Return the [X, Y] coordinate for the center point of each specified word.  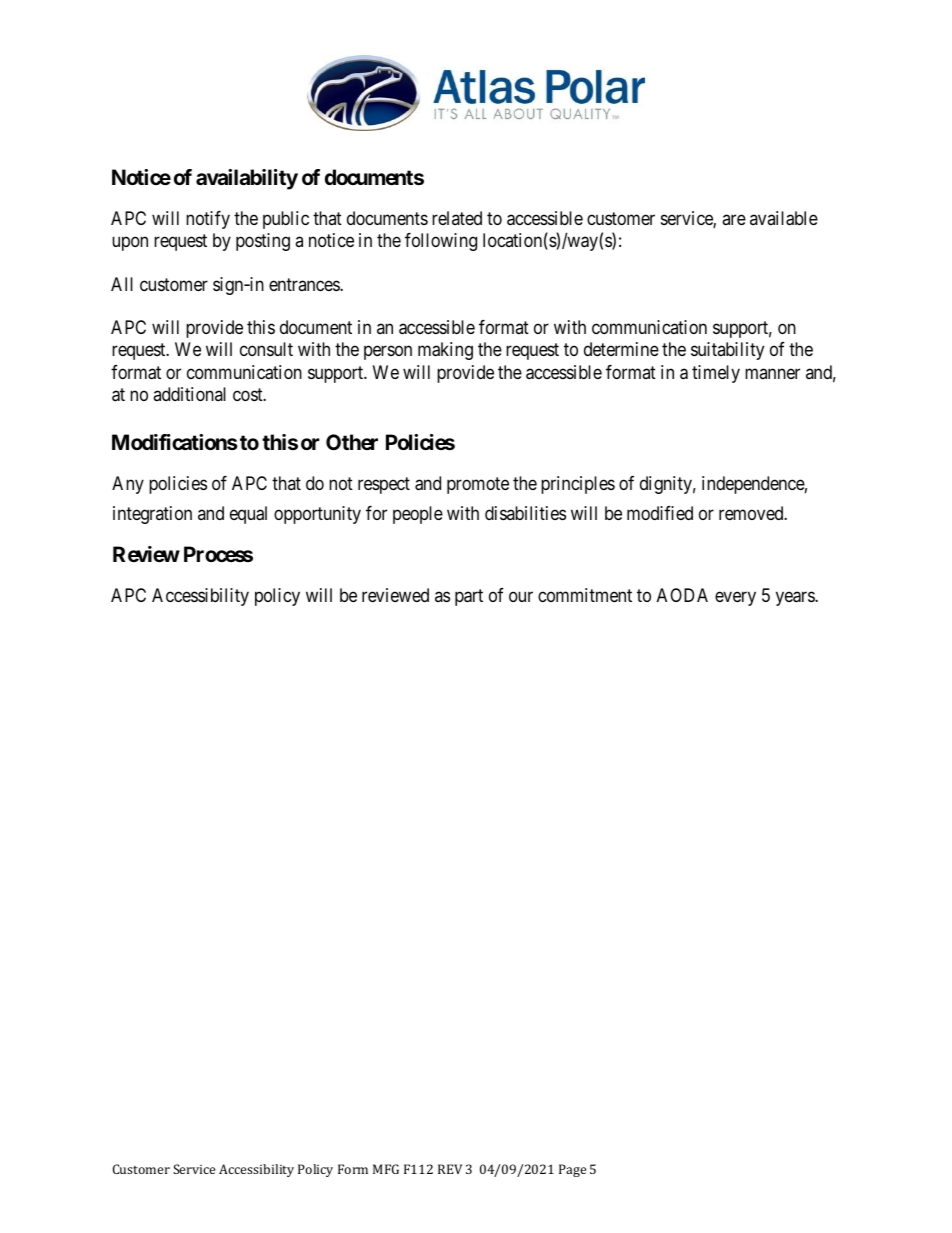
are [734, 220]
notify [208, 220]
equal [248, 515]
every [735, 599]
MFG [386, 1169]
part [469, 597]
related [457, 218]
